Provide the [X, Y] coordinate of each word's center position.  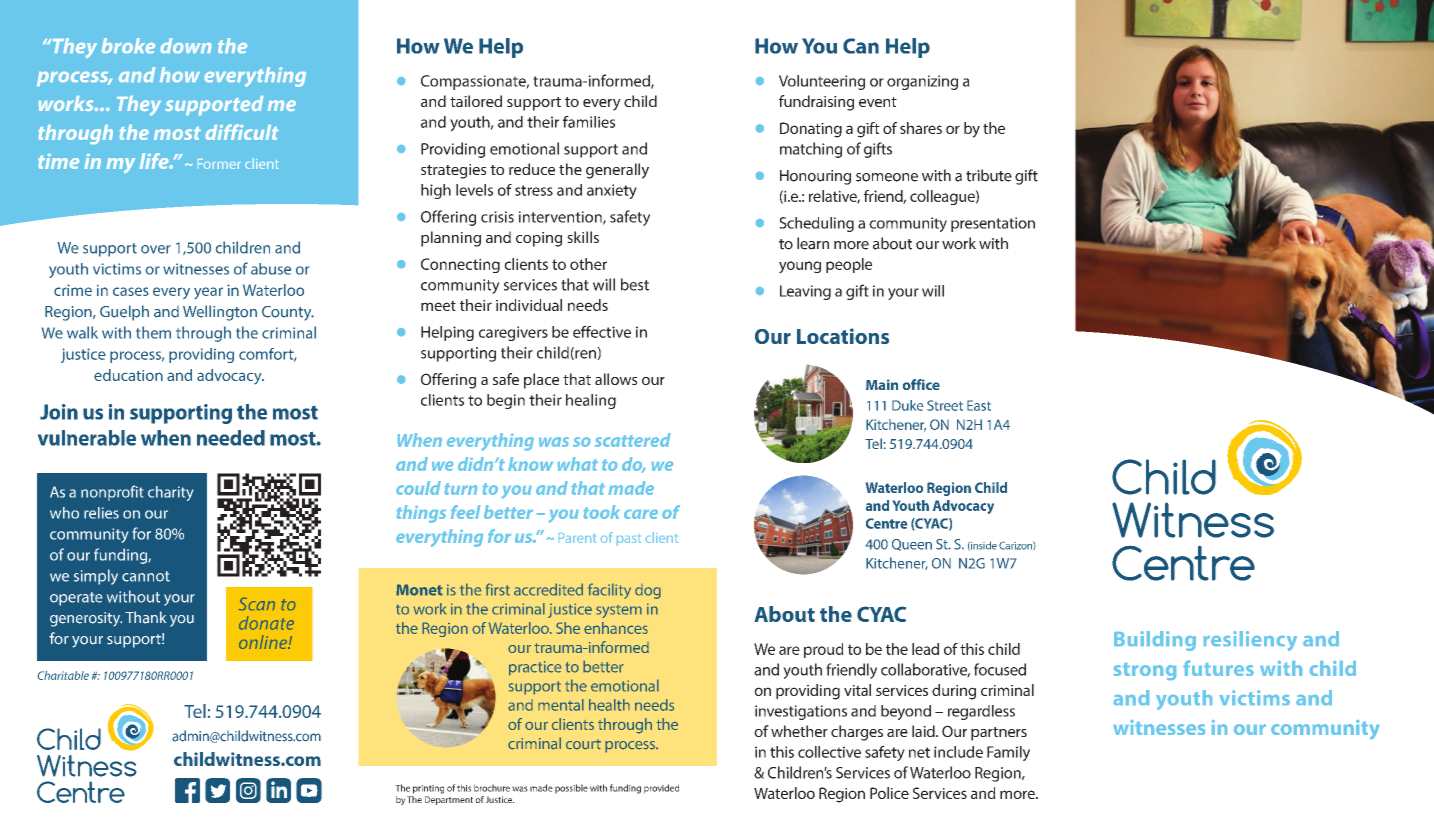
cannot [146, 576]
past [629, 540]
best [635, 284]
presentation [993, 224]
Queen [912, 545]
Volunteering [822, 82]
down [186, 45]
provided [661, 789]
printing [428, 789]
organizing [922, 82]
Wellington [220, 313]
